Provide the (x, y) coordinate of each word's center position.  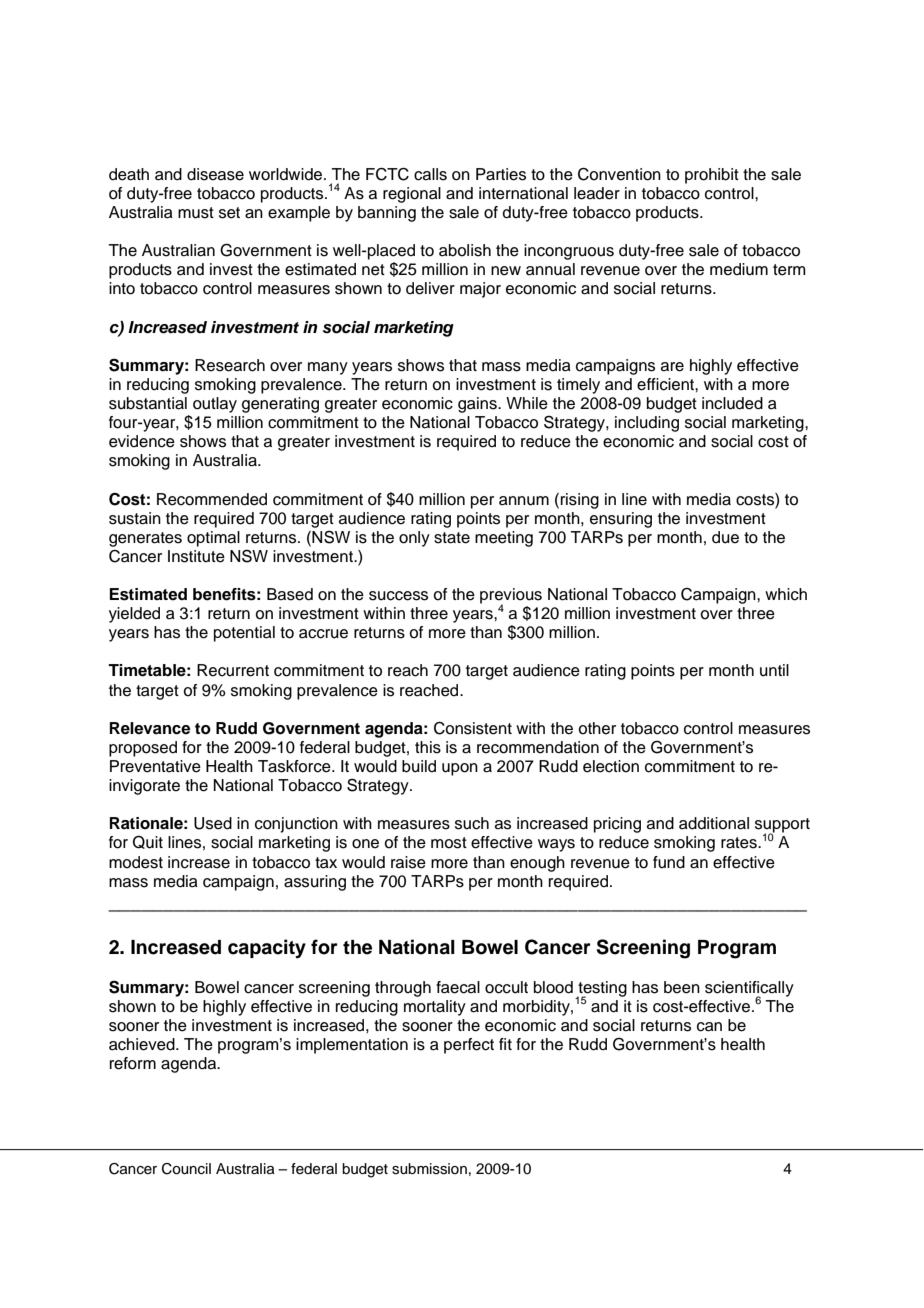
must (196, 213)
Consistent (473, 728)
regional (412, 195)
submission (429, 1169)
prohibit (712, 176)
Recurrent (233, 670)
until (774, 670)
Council (186, 1169)
